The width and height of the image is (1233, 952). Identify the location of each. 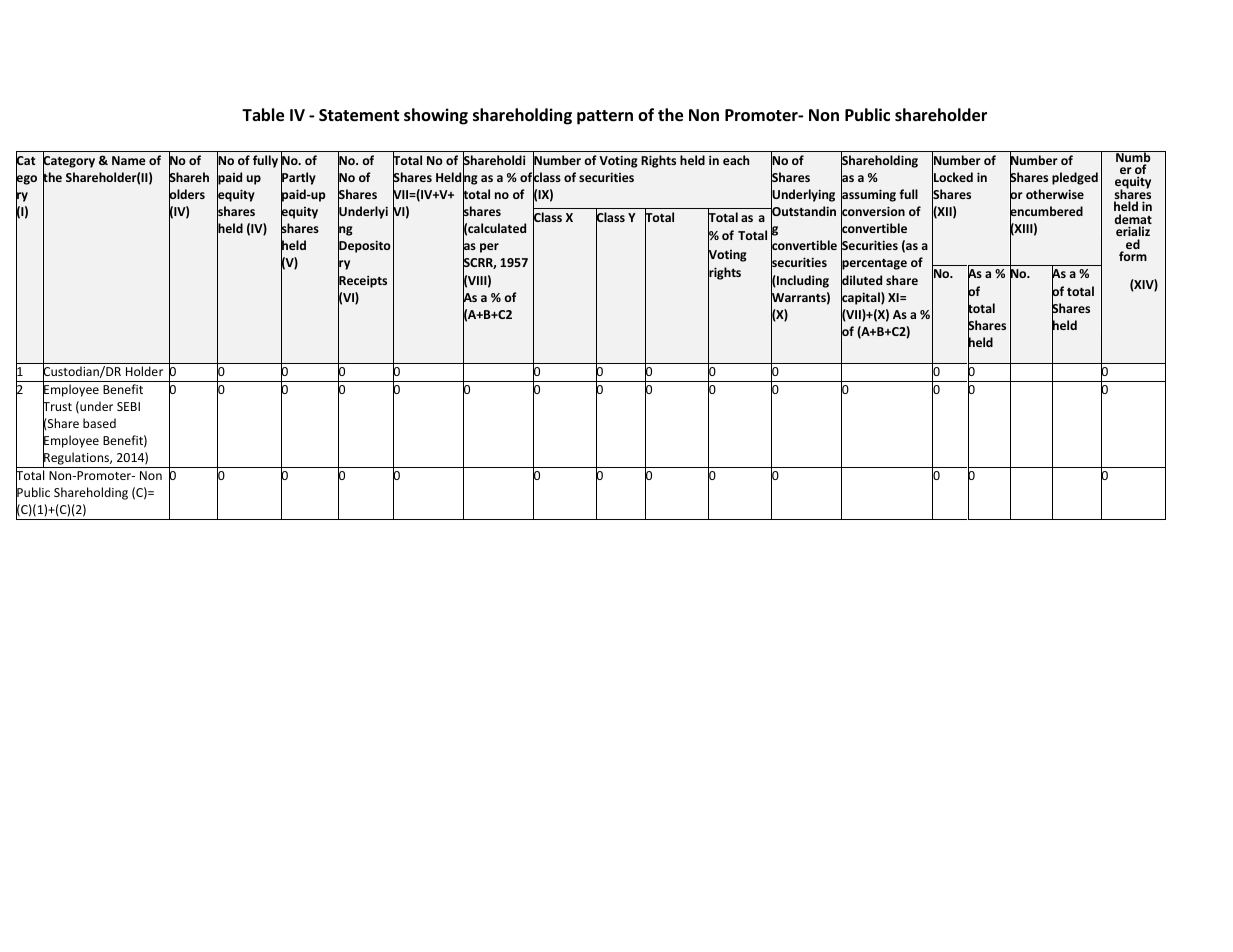
(736, 160).
